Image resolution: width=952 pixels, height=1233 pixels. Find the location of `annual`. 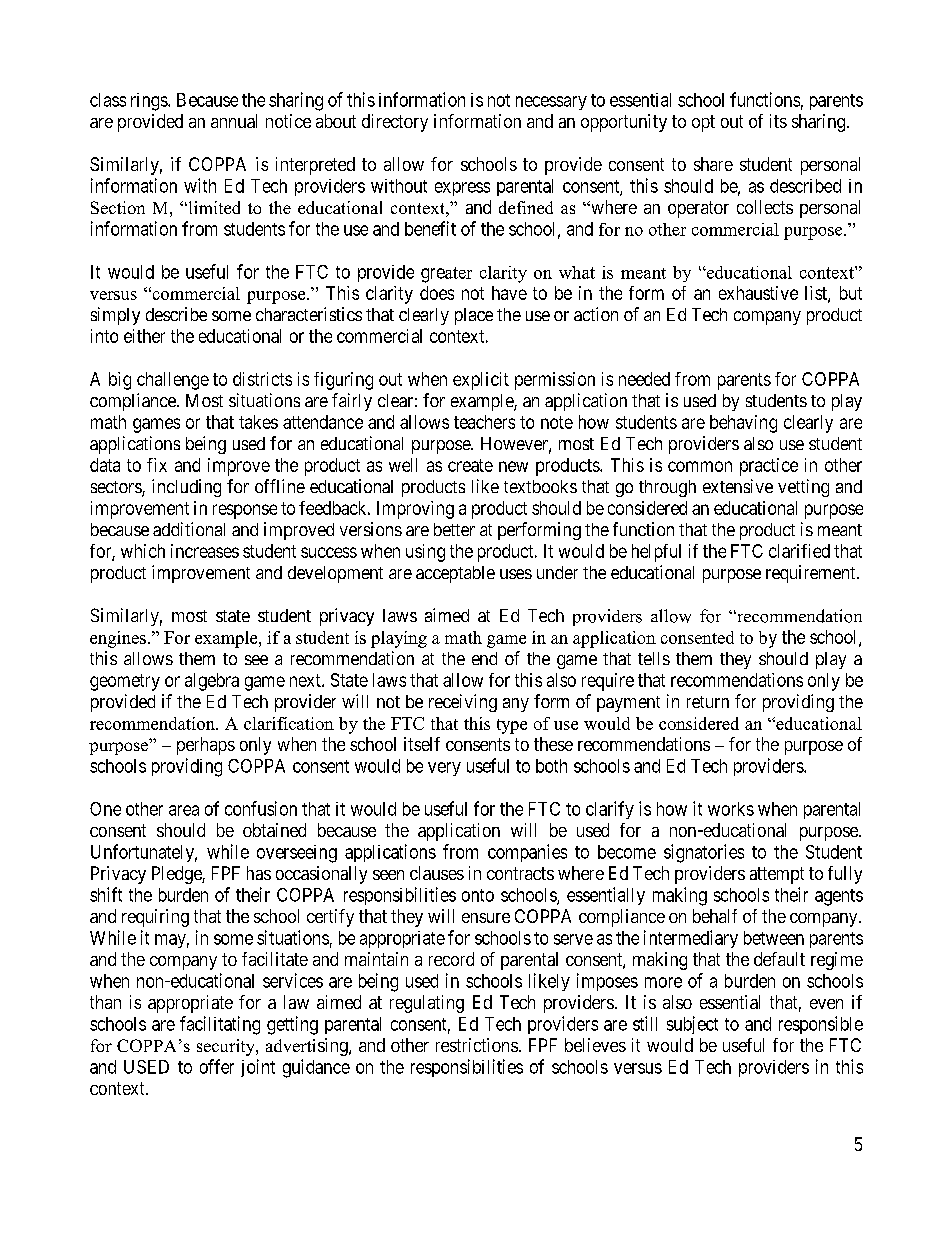

annual is located at coordinates (234, 121).
